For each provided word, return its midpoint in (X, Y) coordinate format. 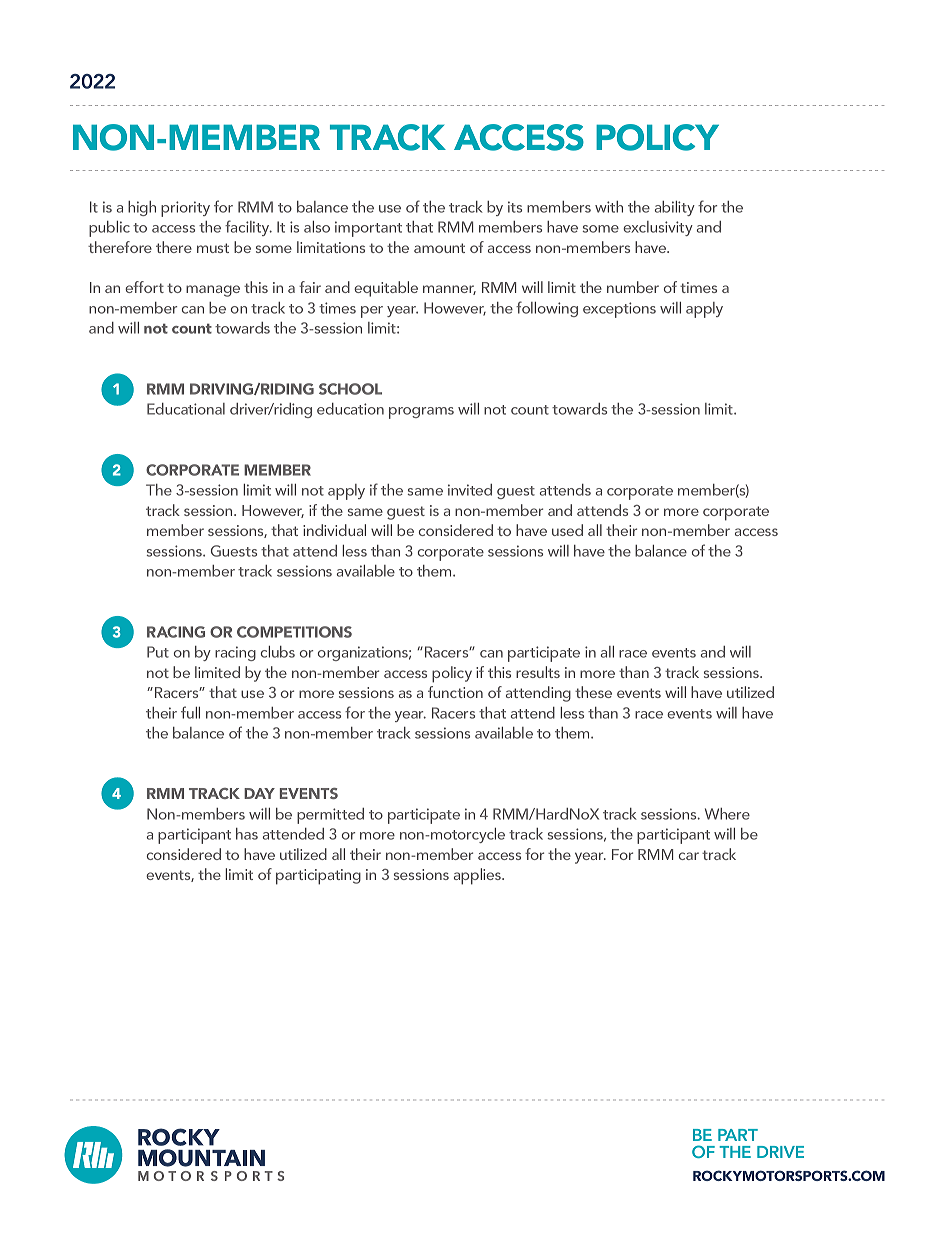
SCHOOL (350, 389)
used (567, 530)
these (593, 692)
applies (479, 876)
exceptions (619, 310)
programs (421, 413)
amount (439, 248)
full (190, 712)
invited (470, 490)
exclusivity (658, 228)
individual (334, 530)
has (247, 834)
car (689, 856)
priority (185, 209)
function (455, 692)
